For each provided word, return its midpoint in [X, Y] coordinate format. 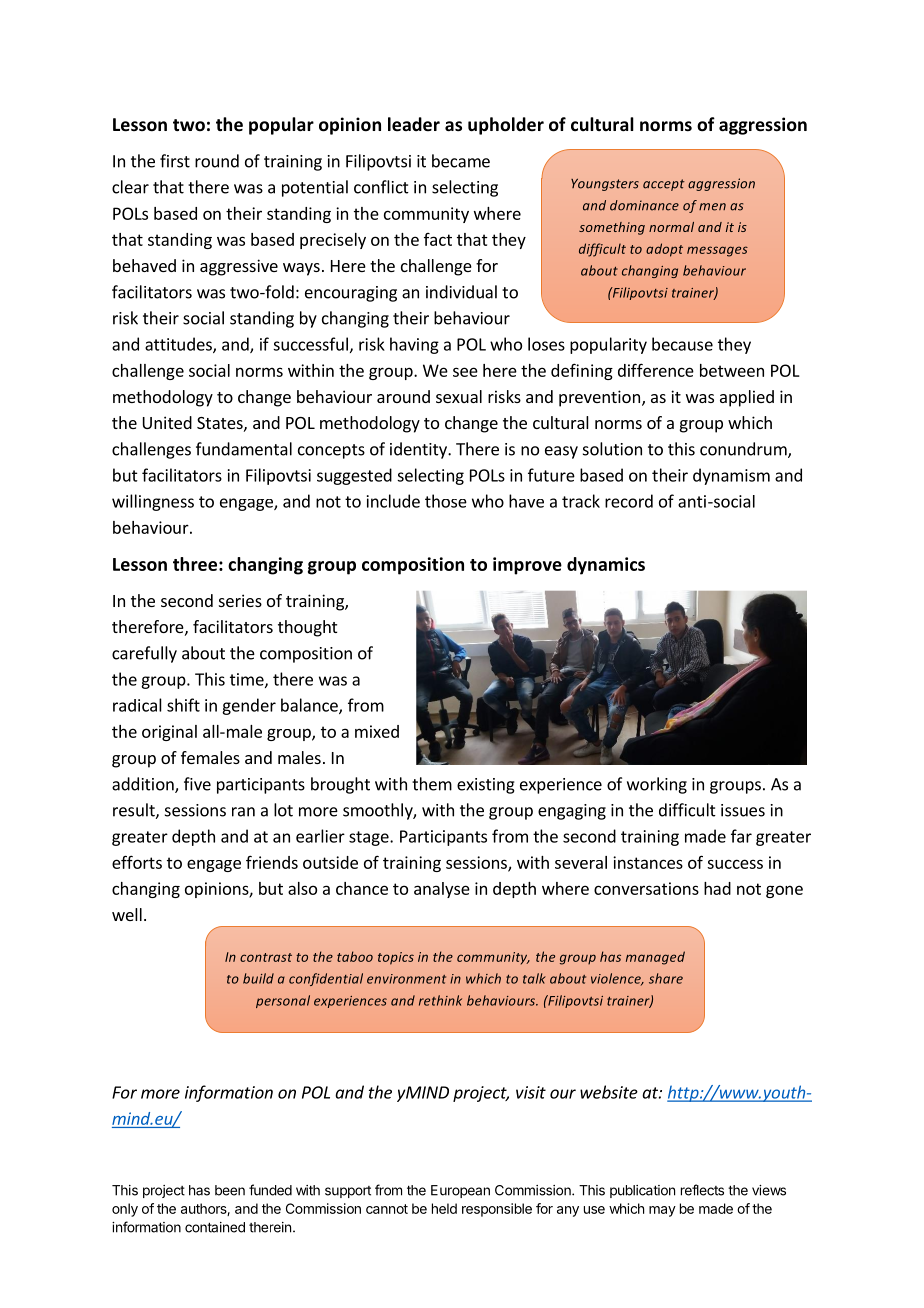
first [175, 161]
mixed [377, 731]
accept [664, 185]
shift [183, 705]
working [657, 785]
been [230, 1190]
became [461, 161]
